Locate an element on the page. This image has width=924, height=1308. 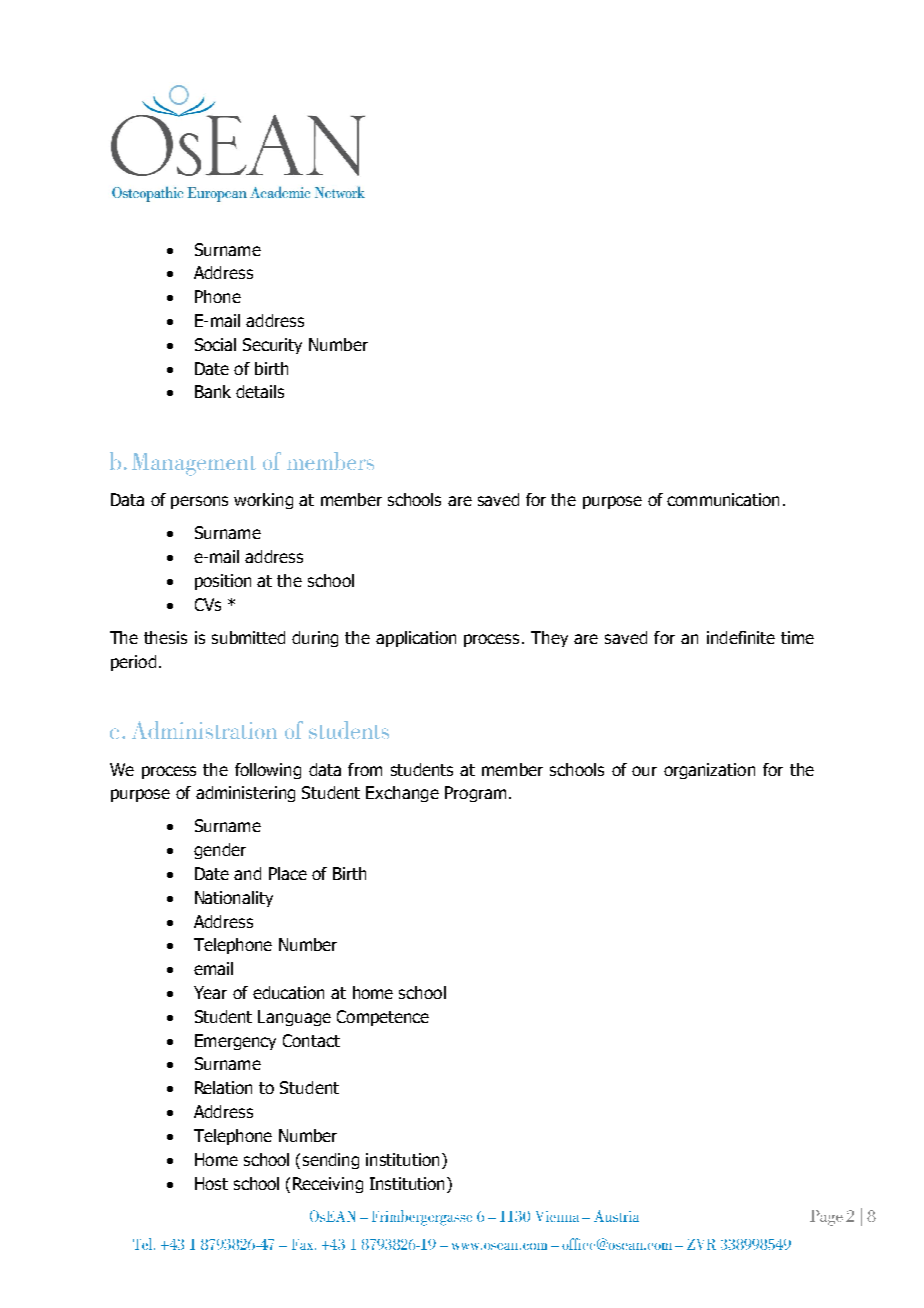
Security is located at coordinates (272, 346).
